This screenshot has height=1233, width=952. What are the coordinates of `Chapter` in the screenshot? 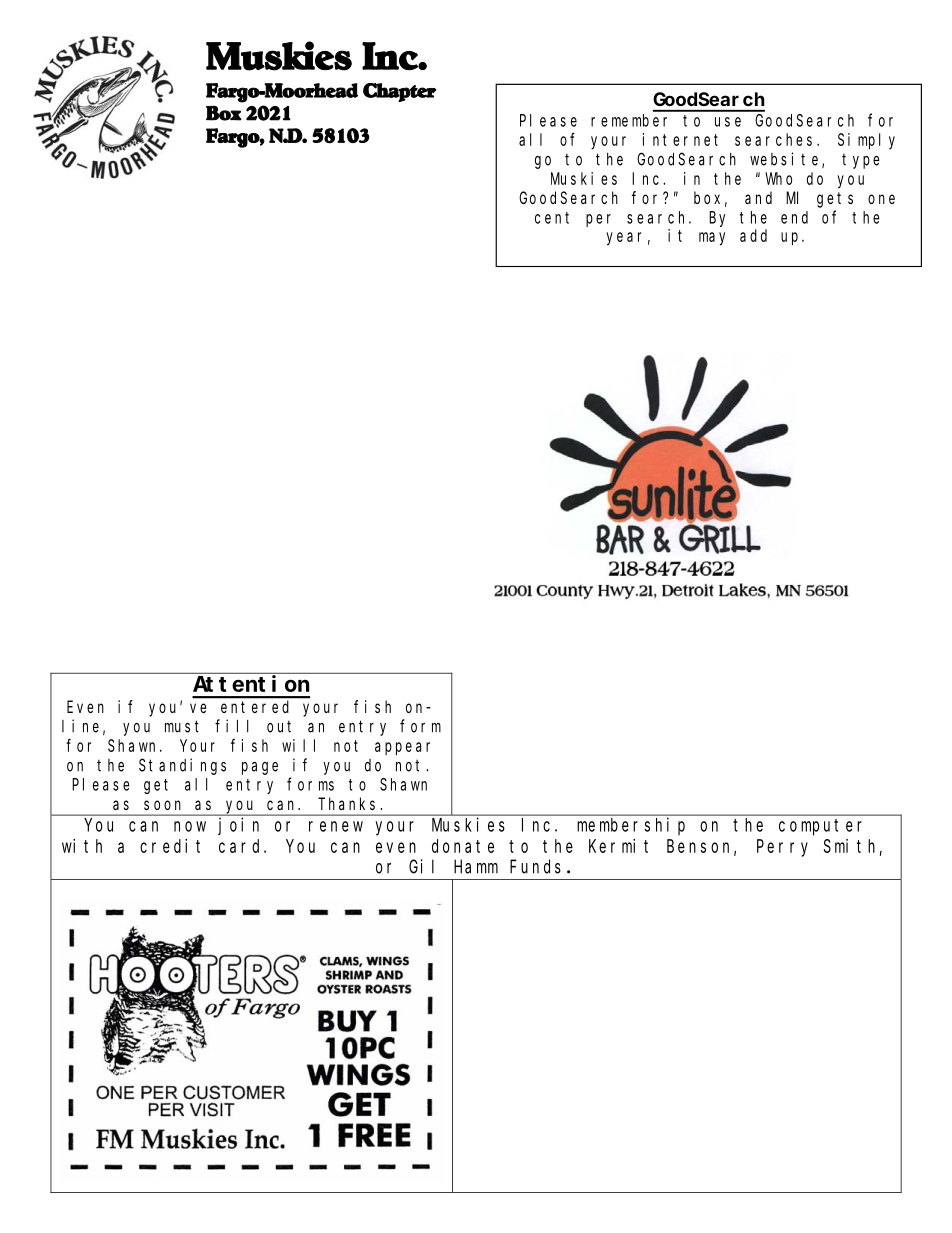 It's located at (399, 92).
